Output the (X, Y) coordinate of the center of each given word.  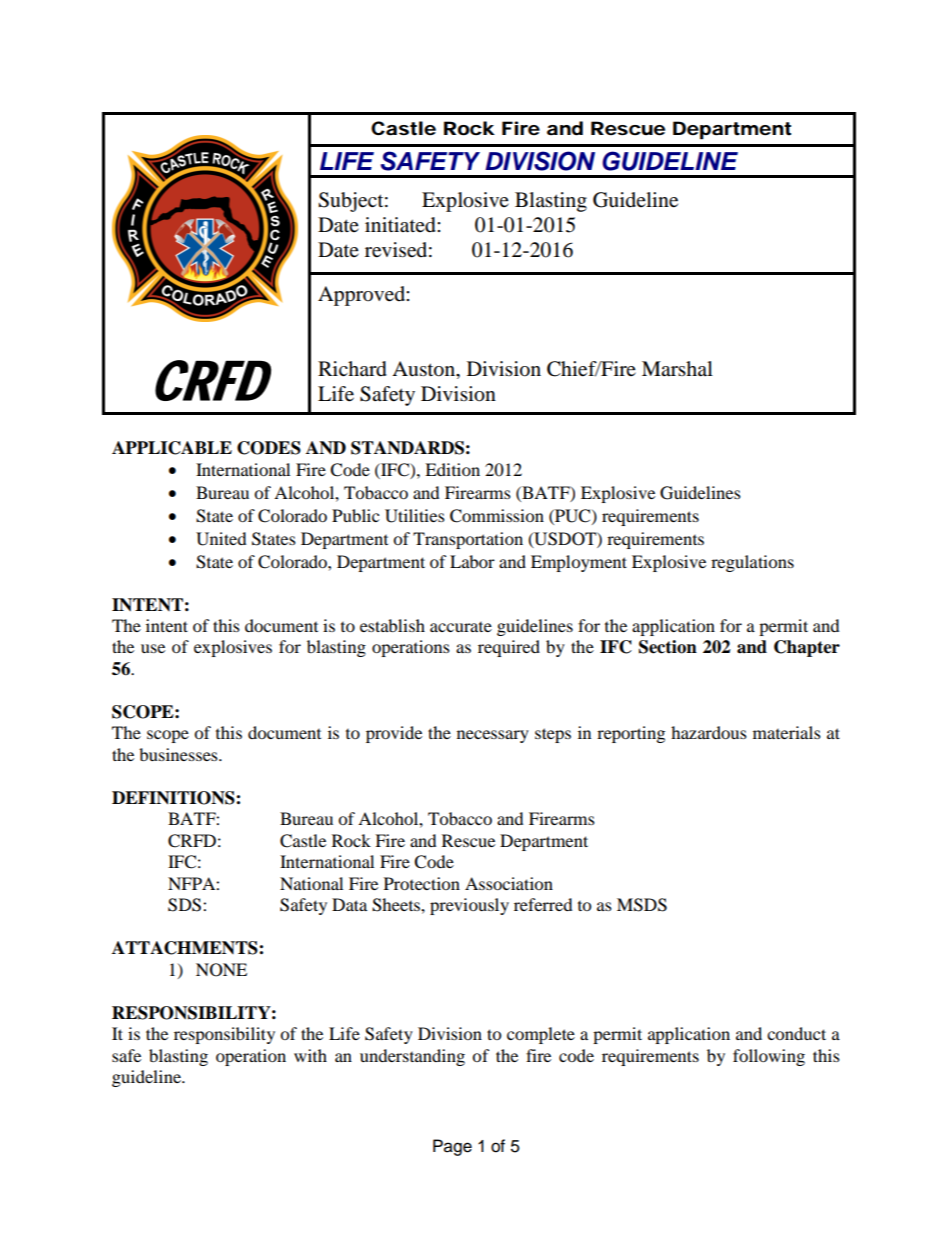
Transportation (468, 540)
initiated (401, 225)
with (310, 1055)
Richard (352, 369)
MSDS (642, 905)
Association (509, 883)
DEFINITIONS (174, 798)
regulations (752, 563)
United (221, 539)
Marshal (677, 368)
